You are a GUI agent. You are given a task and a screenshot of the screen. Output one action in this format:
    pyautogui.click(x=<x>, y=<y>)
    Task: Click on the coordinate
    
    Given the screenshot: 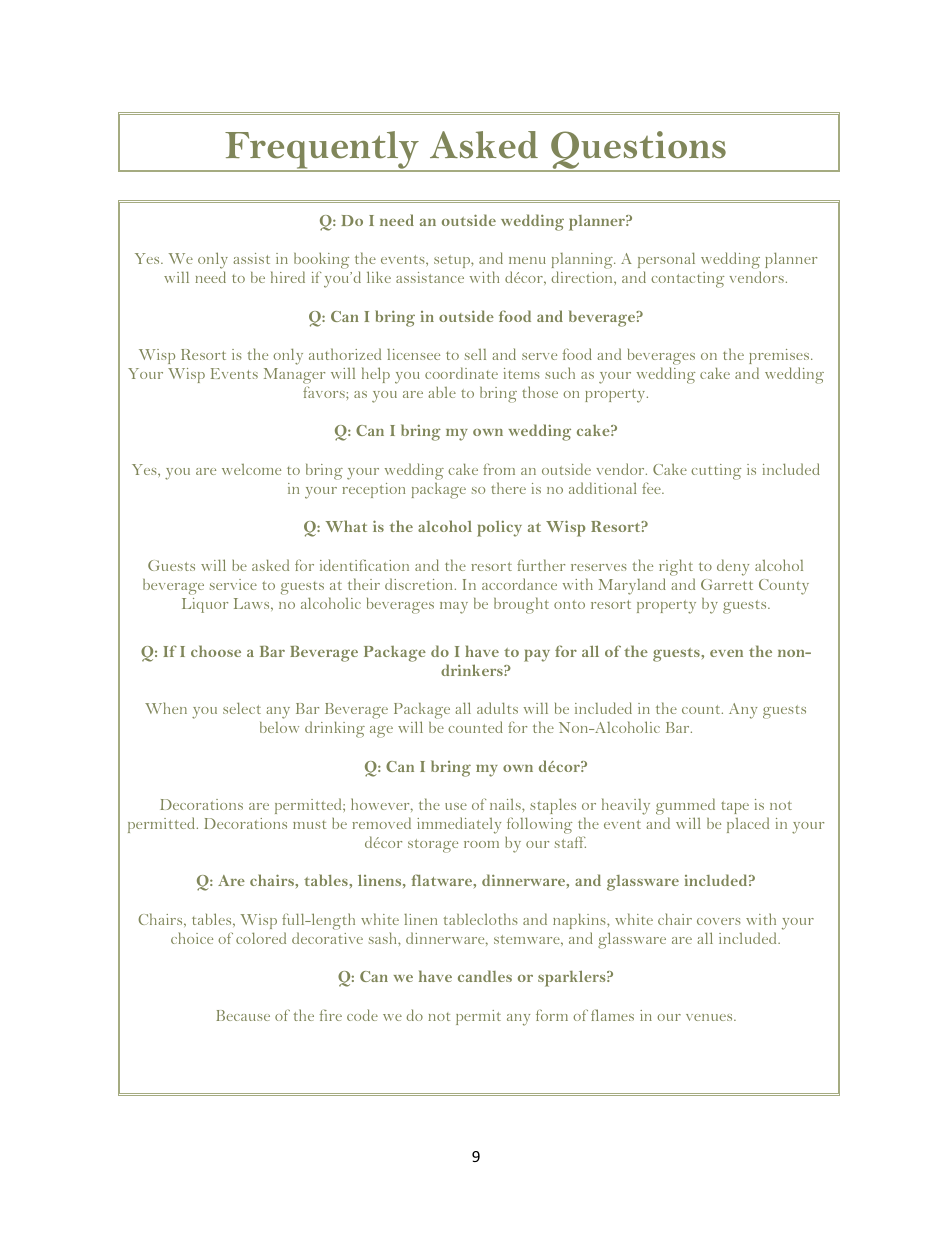 What is the action you would take?
    pyautogui.click(x=461, y=373)
